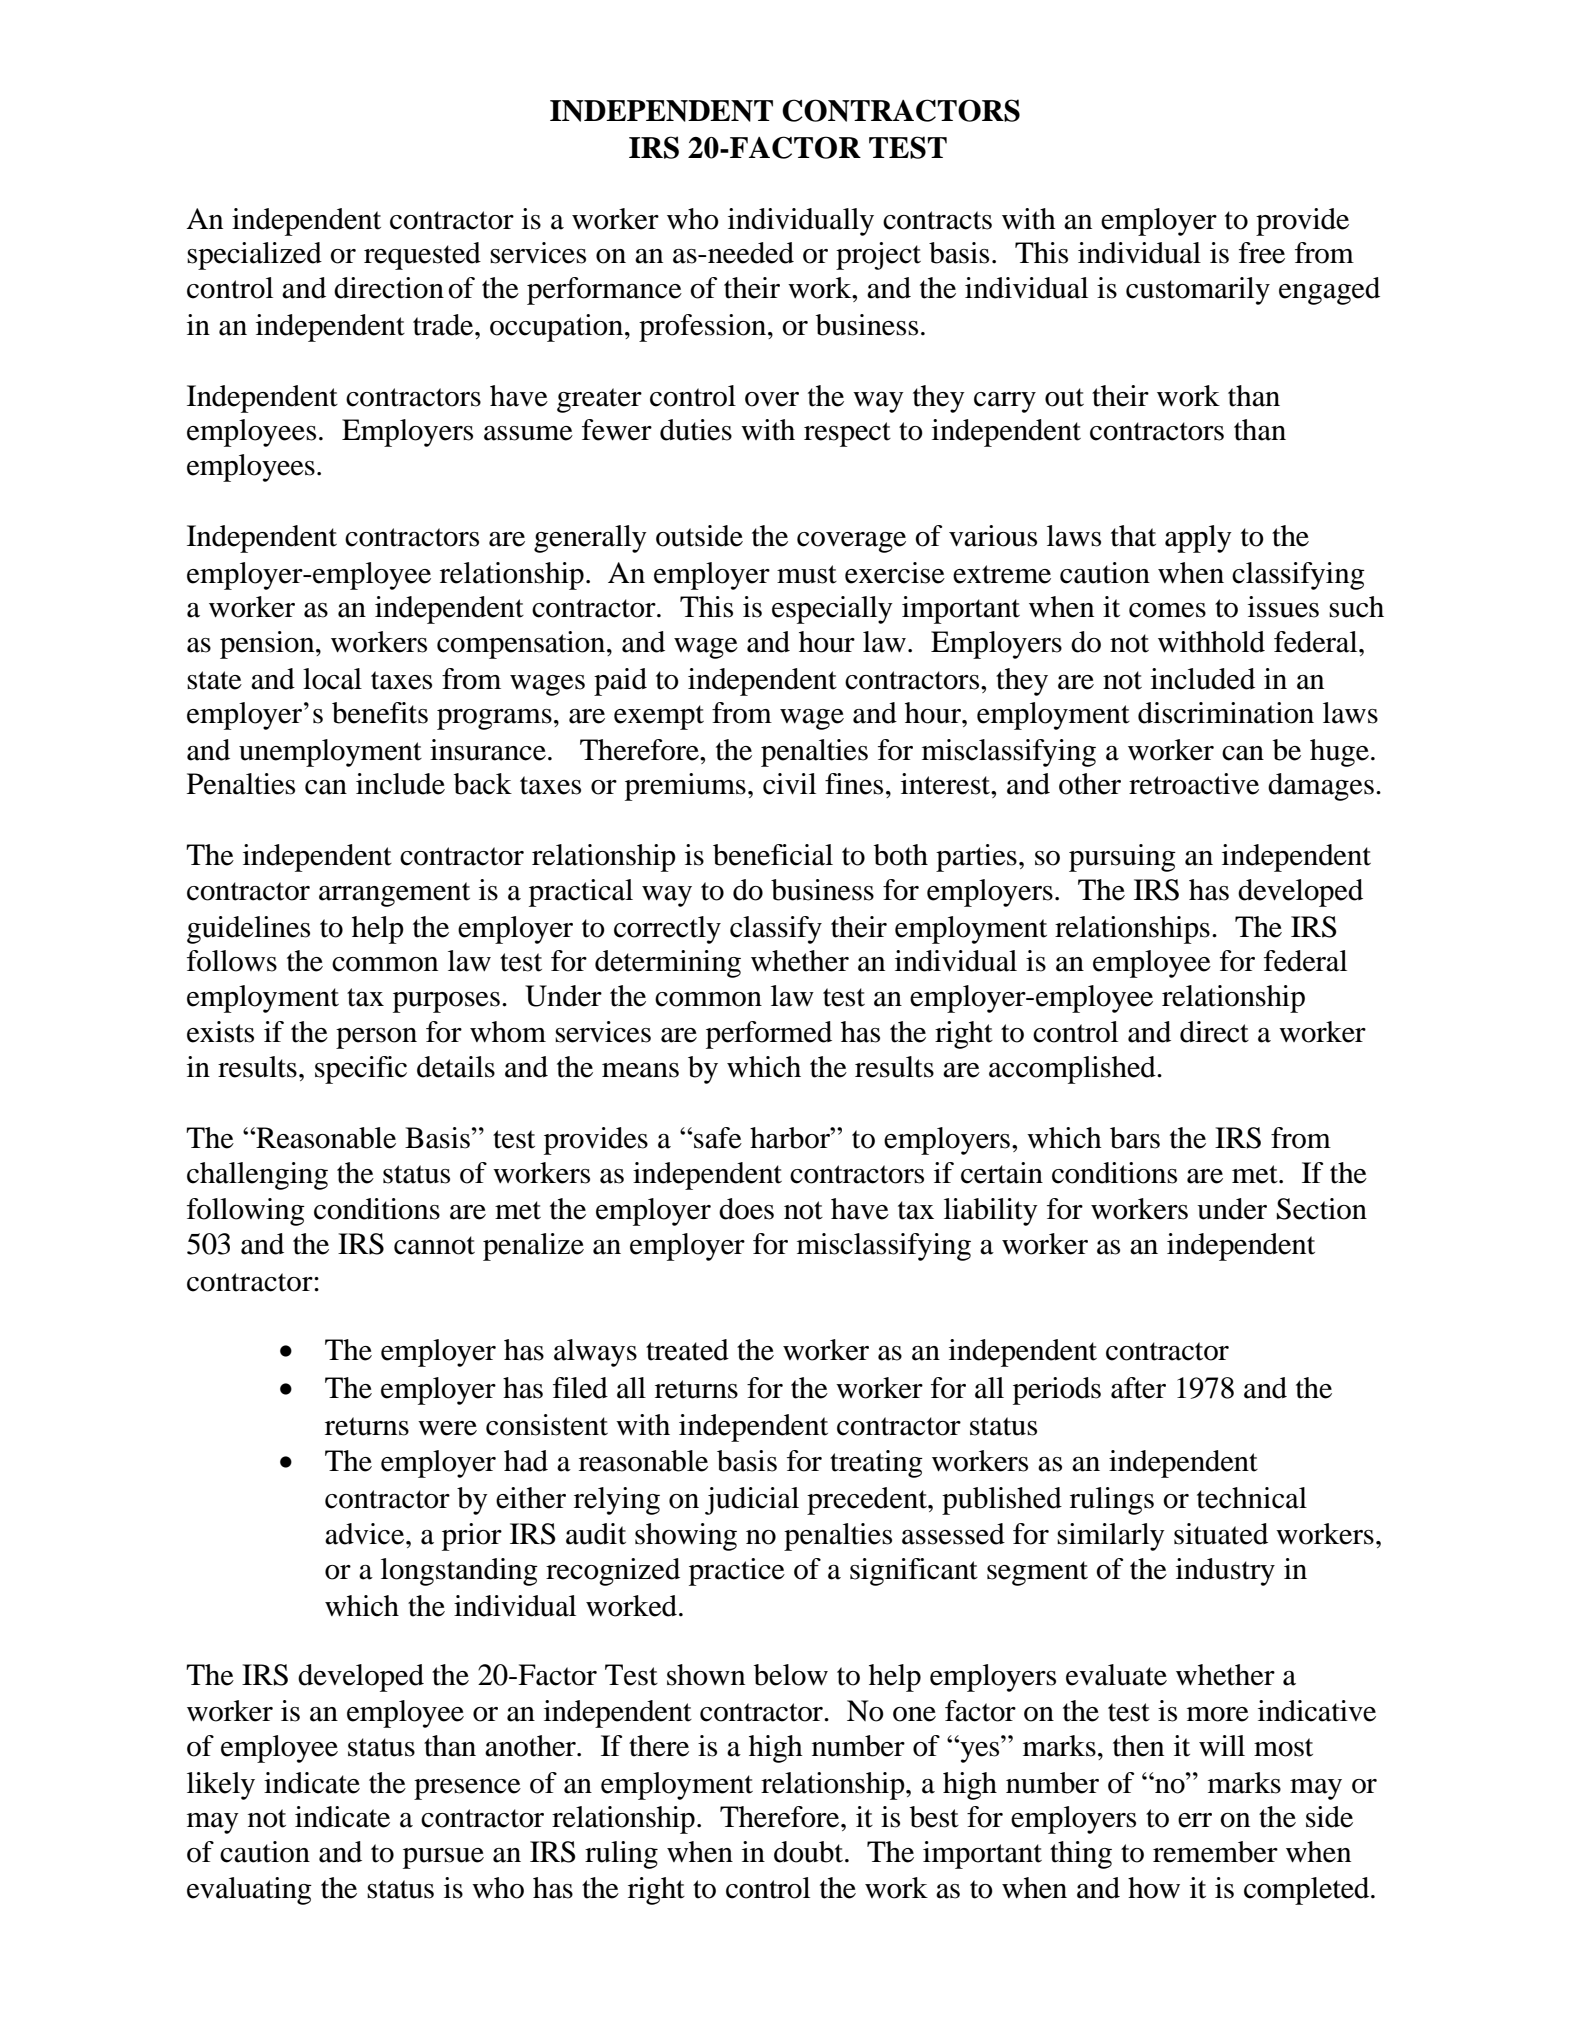 The width and height of the document is (1569, 2031). I want to click on does, so click(746, 1209).
